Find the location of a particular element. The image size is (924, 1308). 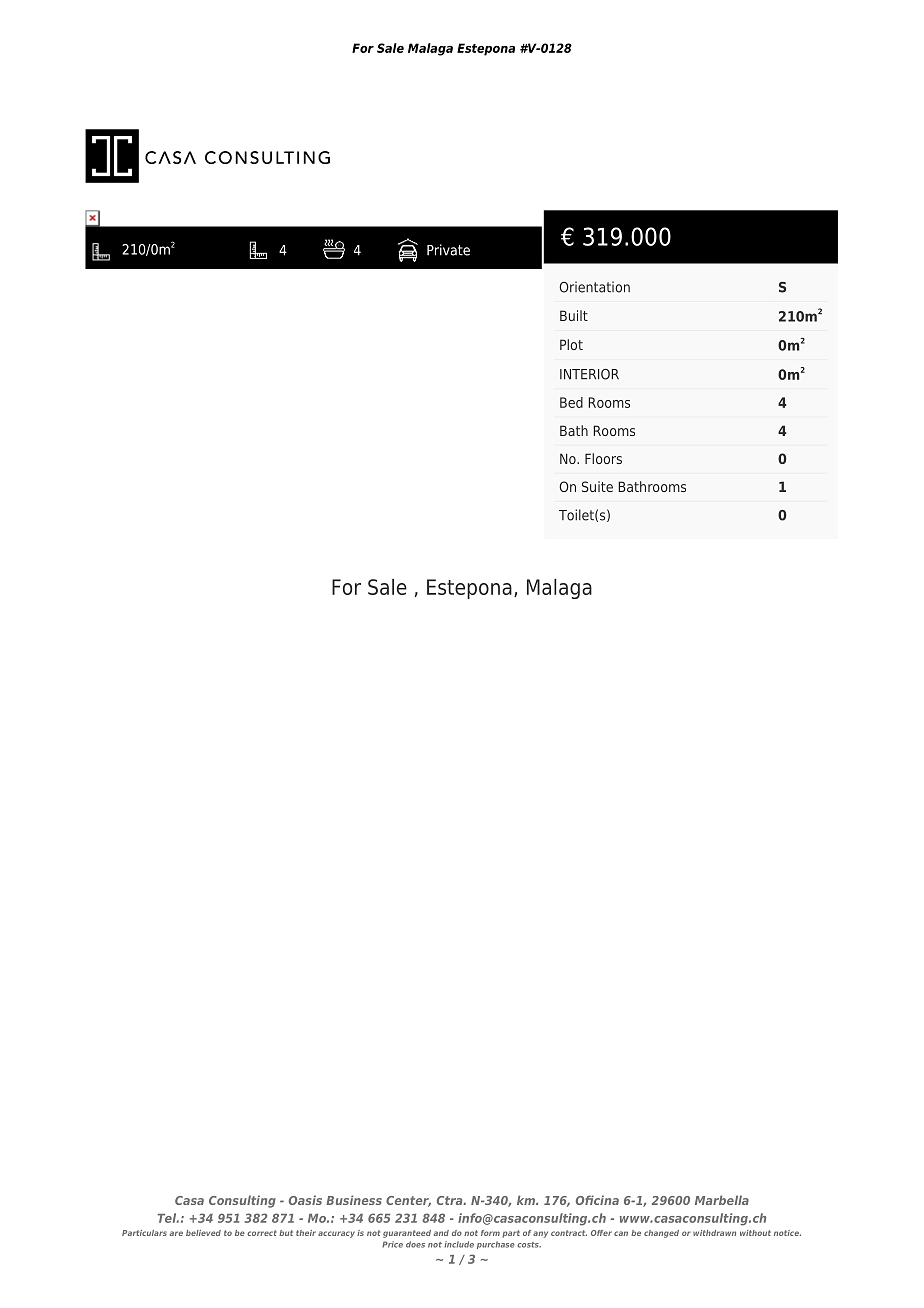

correct is located at coordinates (262, 1233).
